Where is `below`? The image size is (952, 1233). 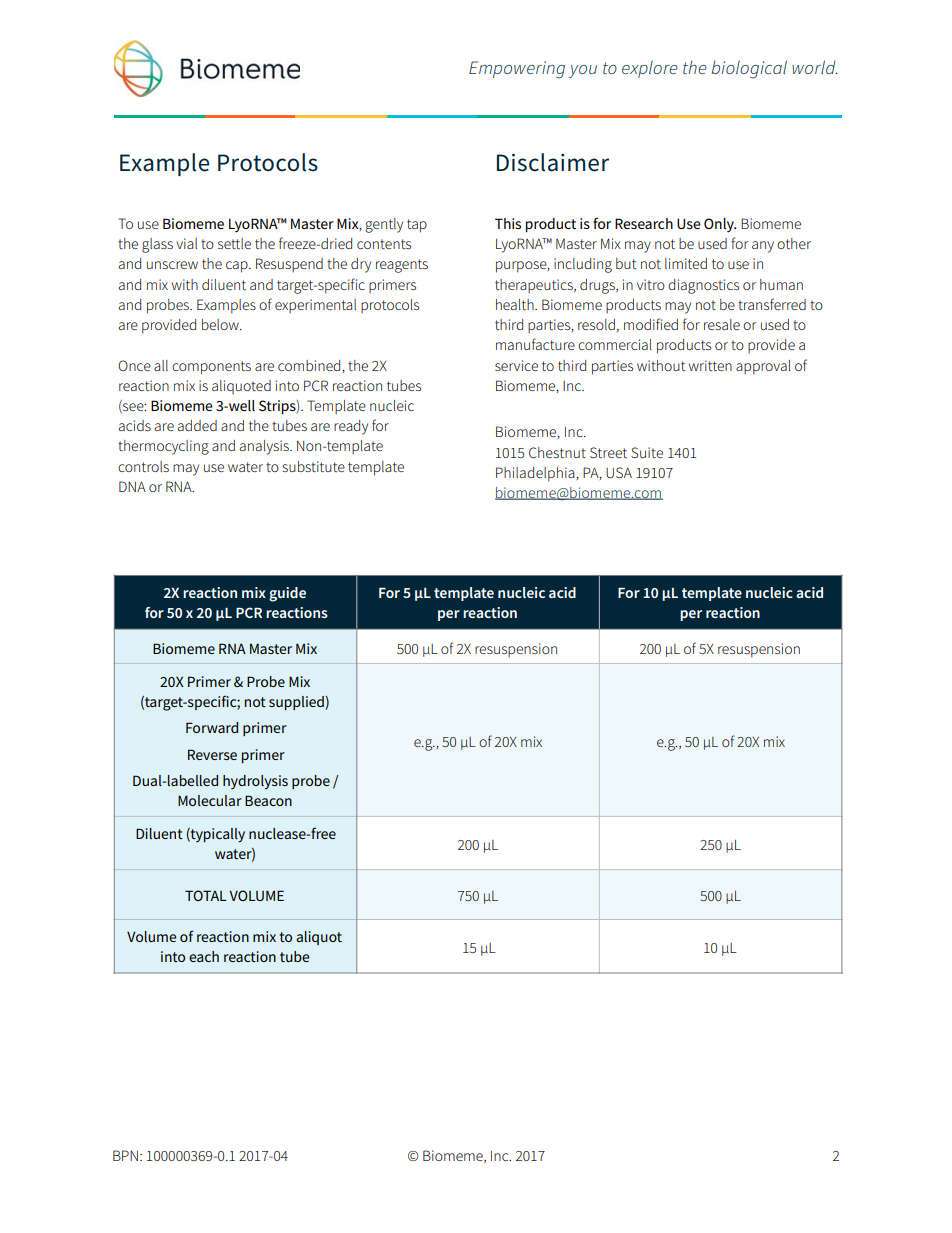 below is located at coordinates (221, 324).
